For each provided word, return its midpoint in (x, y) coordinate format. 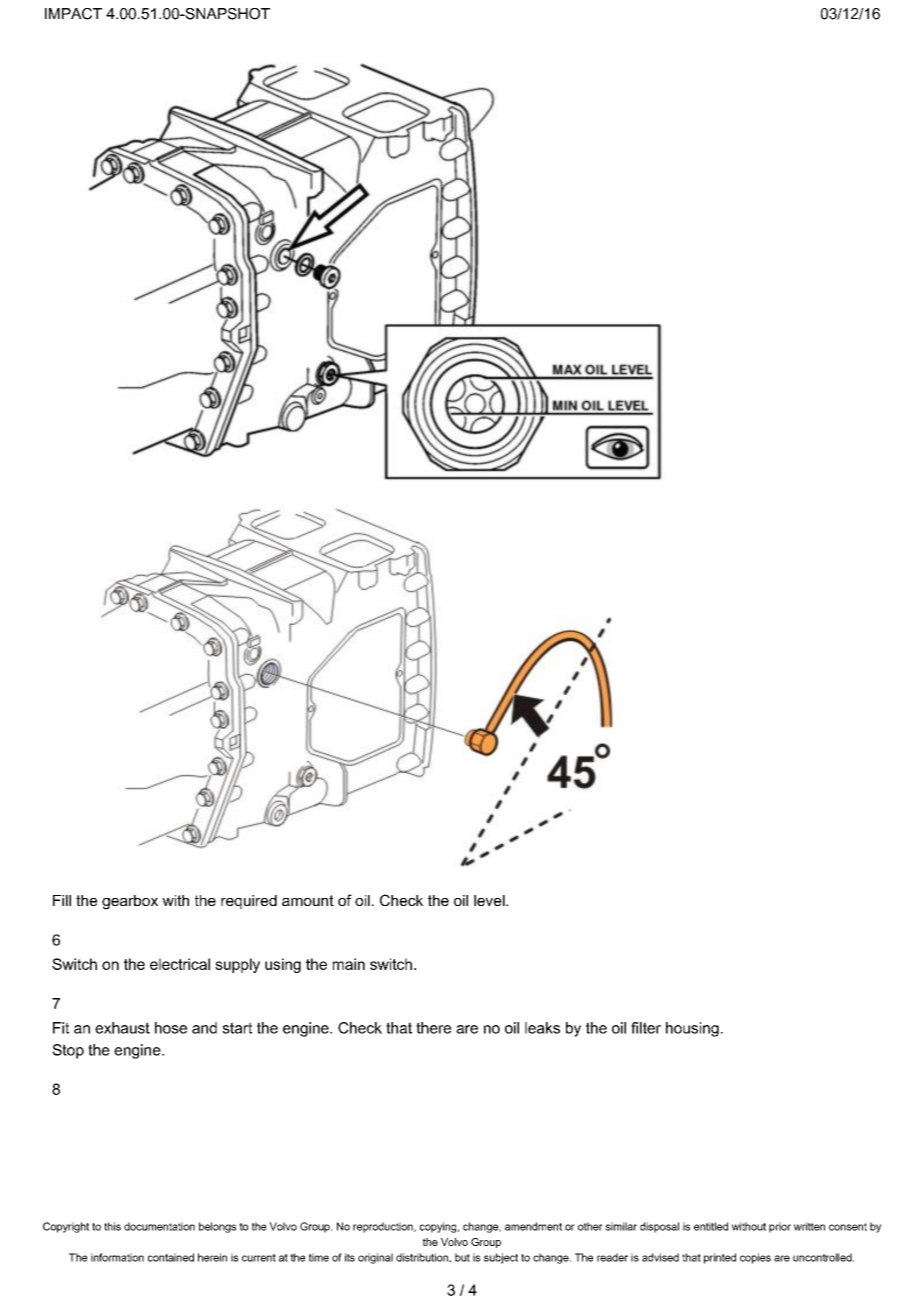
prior (780, 1227)
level (490, 900)
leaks (542, 1028)
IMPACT (73, 14)
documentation (159, 1226)
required (249, 902)
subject (501, 1258)
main (349, 964)
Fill (62, 900)
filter (646, 1028)
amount (308, 900)
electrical (180, 964)
